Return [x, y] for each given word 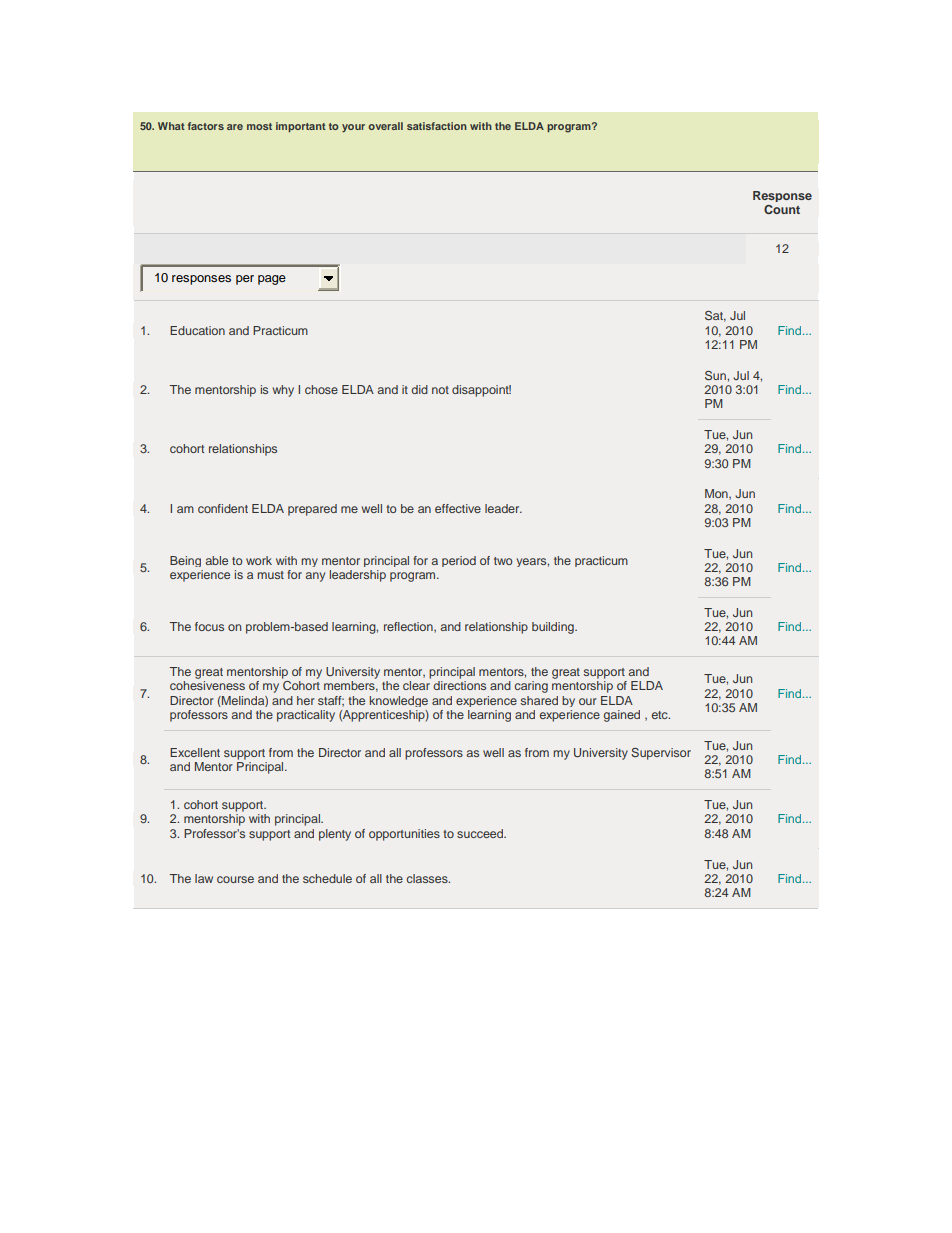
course [235, 879]
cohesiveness [207, 685]
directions [459, 685]
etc [661, 715]
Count [782, 209]
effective [458, 508]
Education [197, 330]
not [440, 390]
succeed [481, 833]
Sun [716, 375]
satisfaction [437, 126]
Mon [717, 494]
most [259, 126]
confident [223, 508]
